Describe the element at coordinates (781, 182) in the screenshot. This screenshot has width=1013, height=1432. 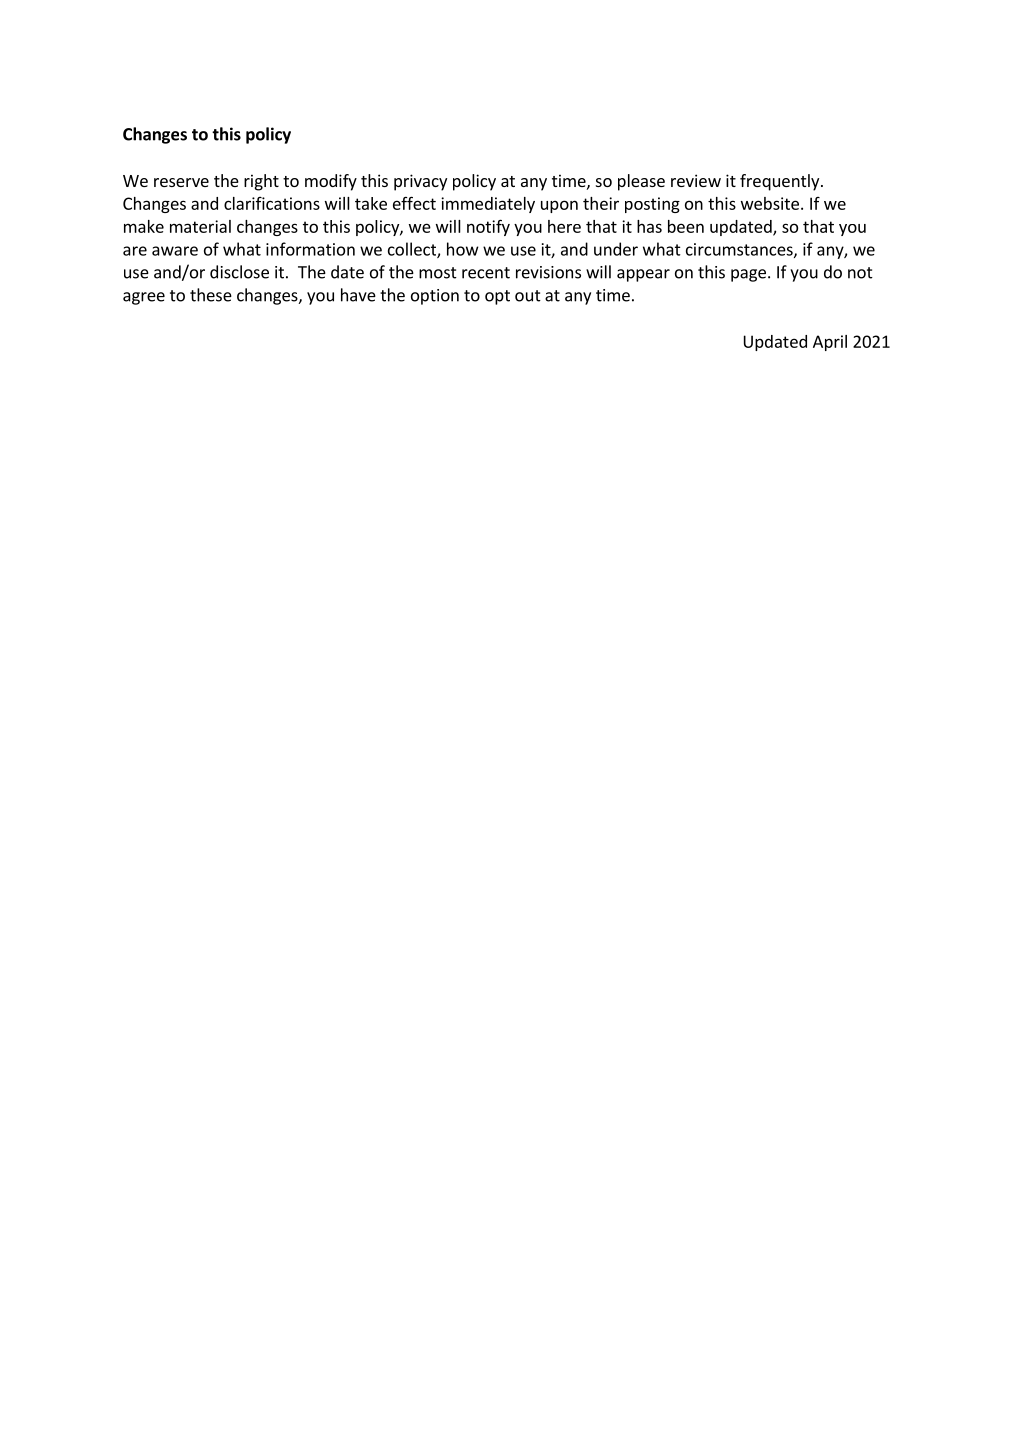
I see `frequently` at that location.
